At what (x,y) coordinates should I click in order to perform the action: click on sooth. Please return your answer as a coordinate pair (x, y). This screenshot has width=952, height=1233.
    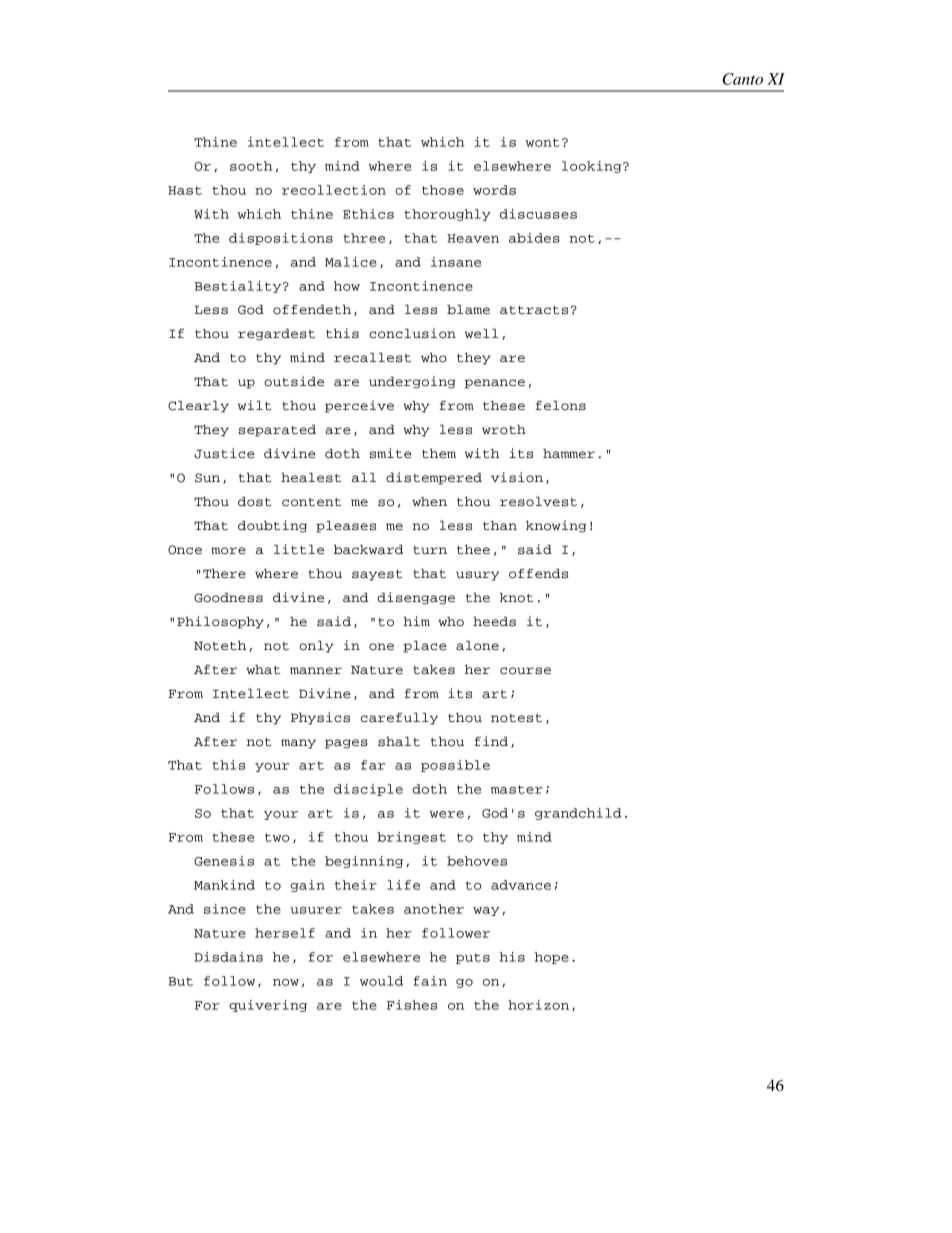
    Looking at the image, I should click on (251, 166).
